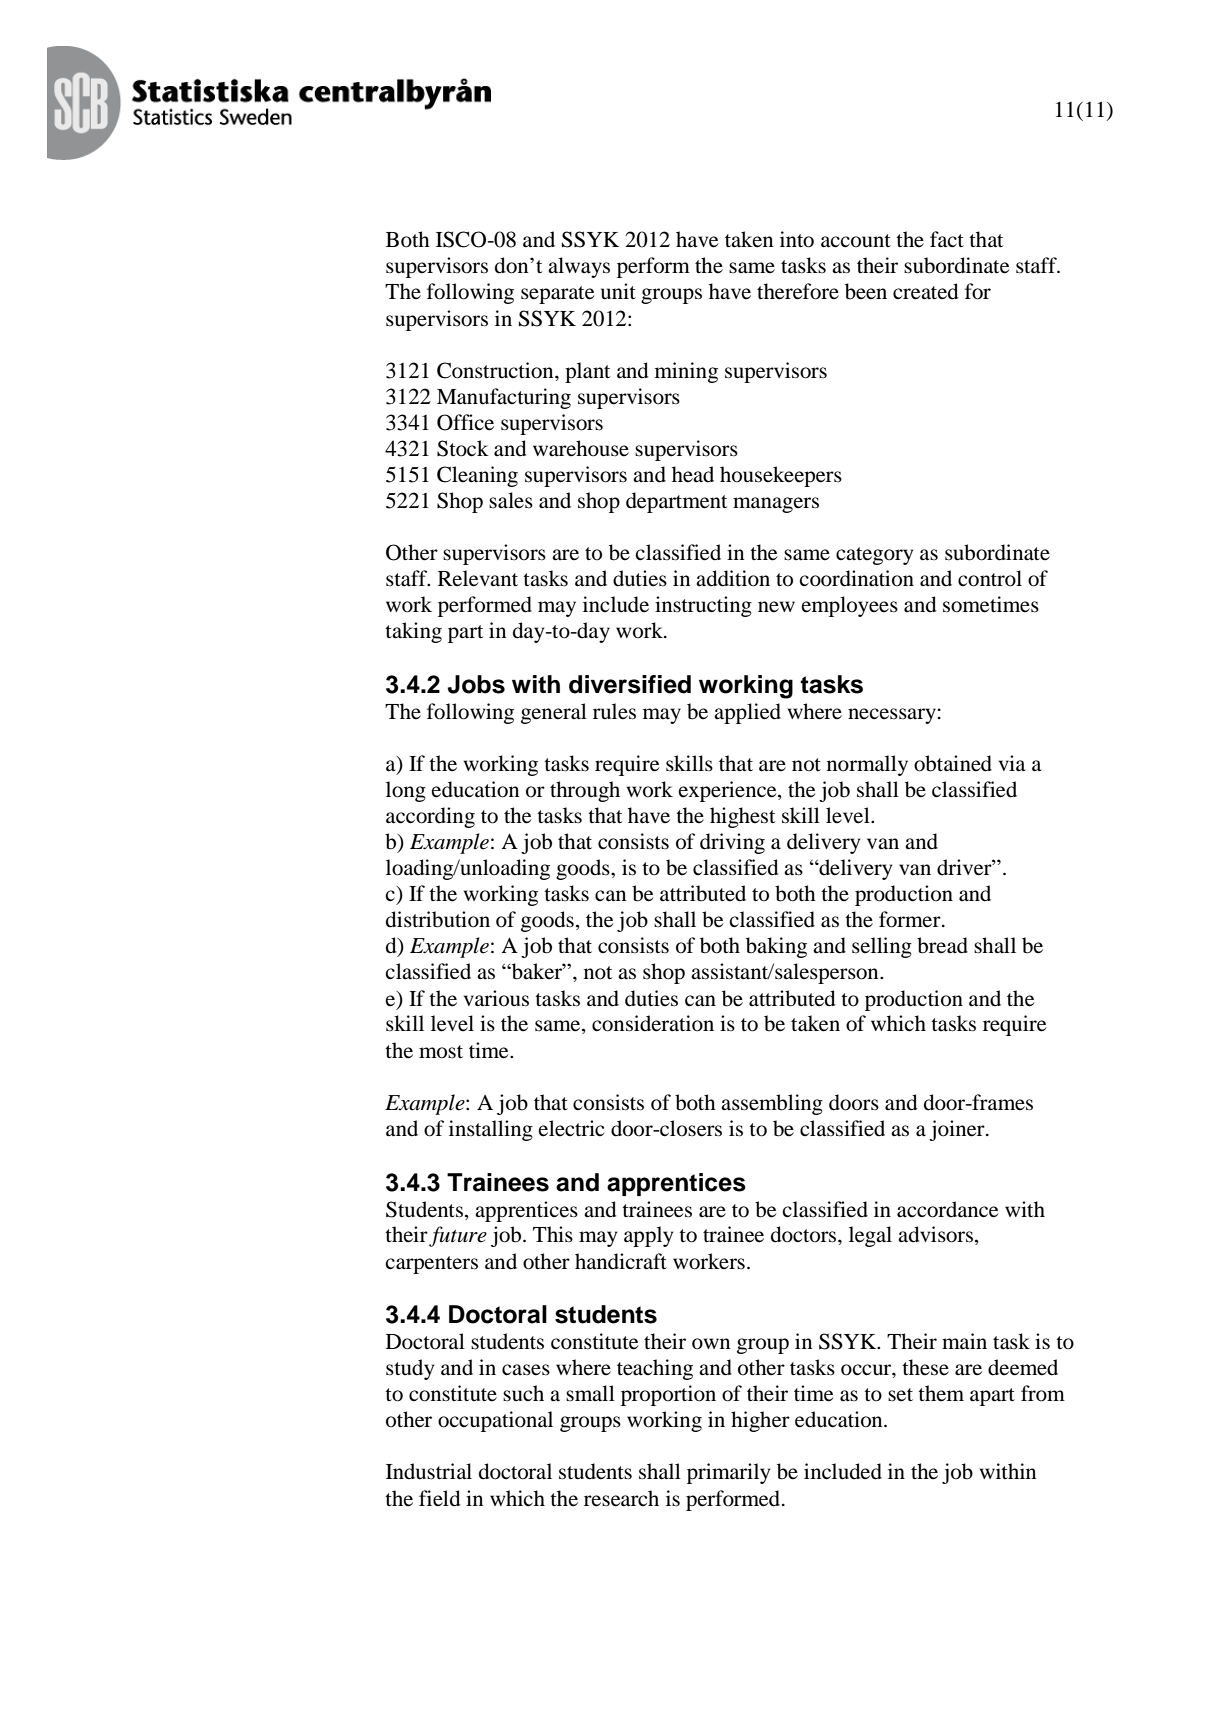  I want to click on former, so click(911, 919).
